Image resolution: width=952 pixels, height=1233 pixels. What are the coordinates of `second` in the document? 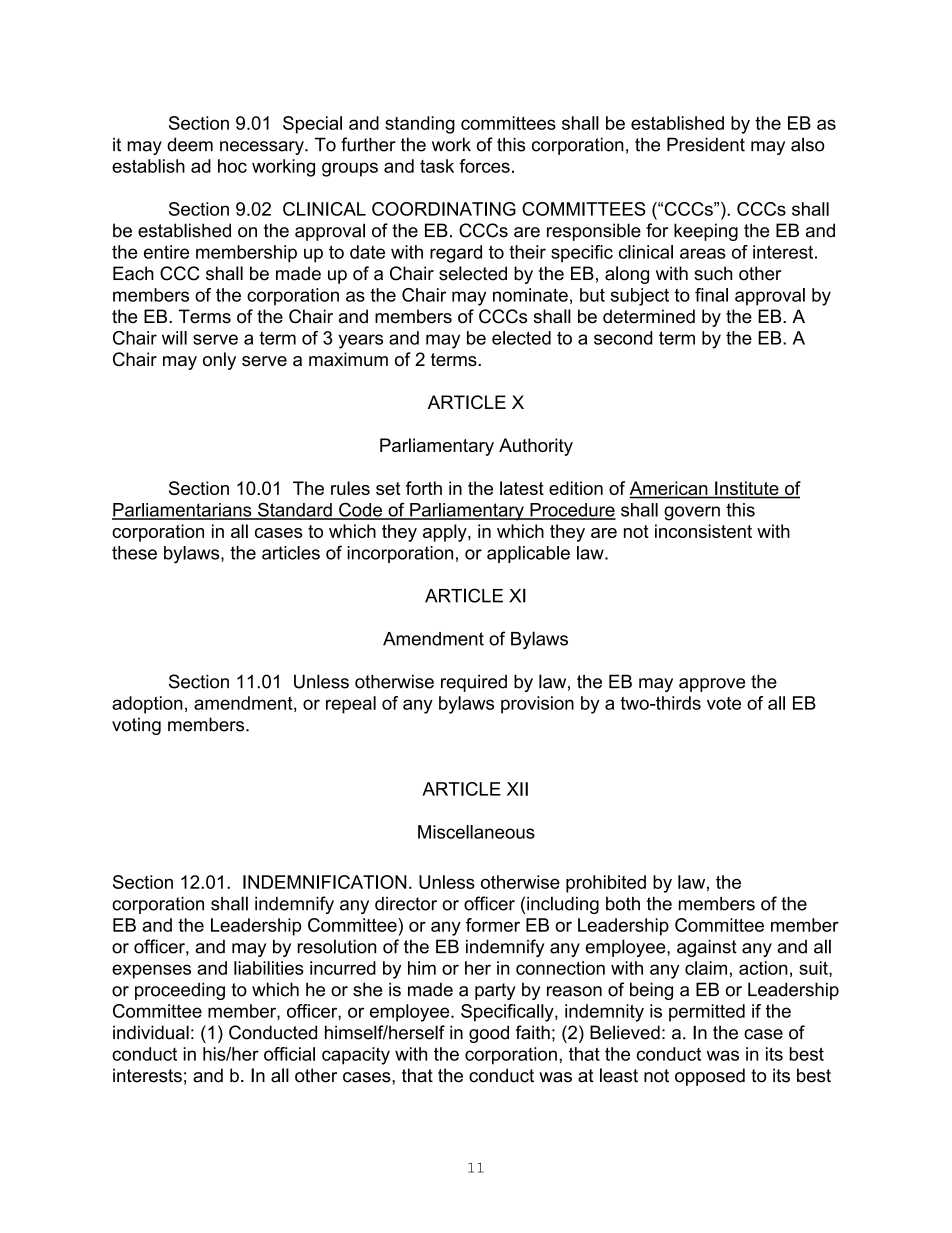 It's located at (623, 338).
